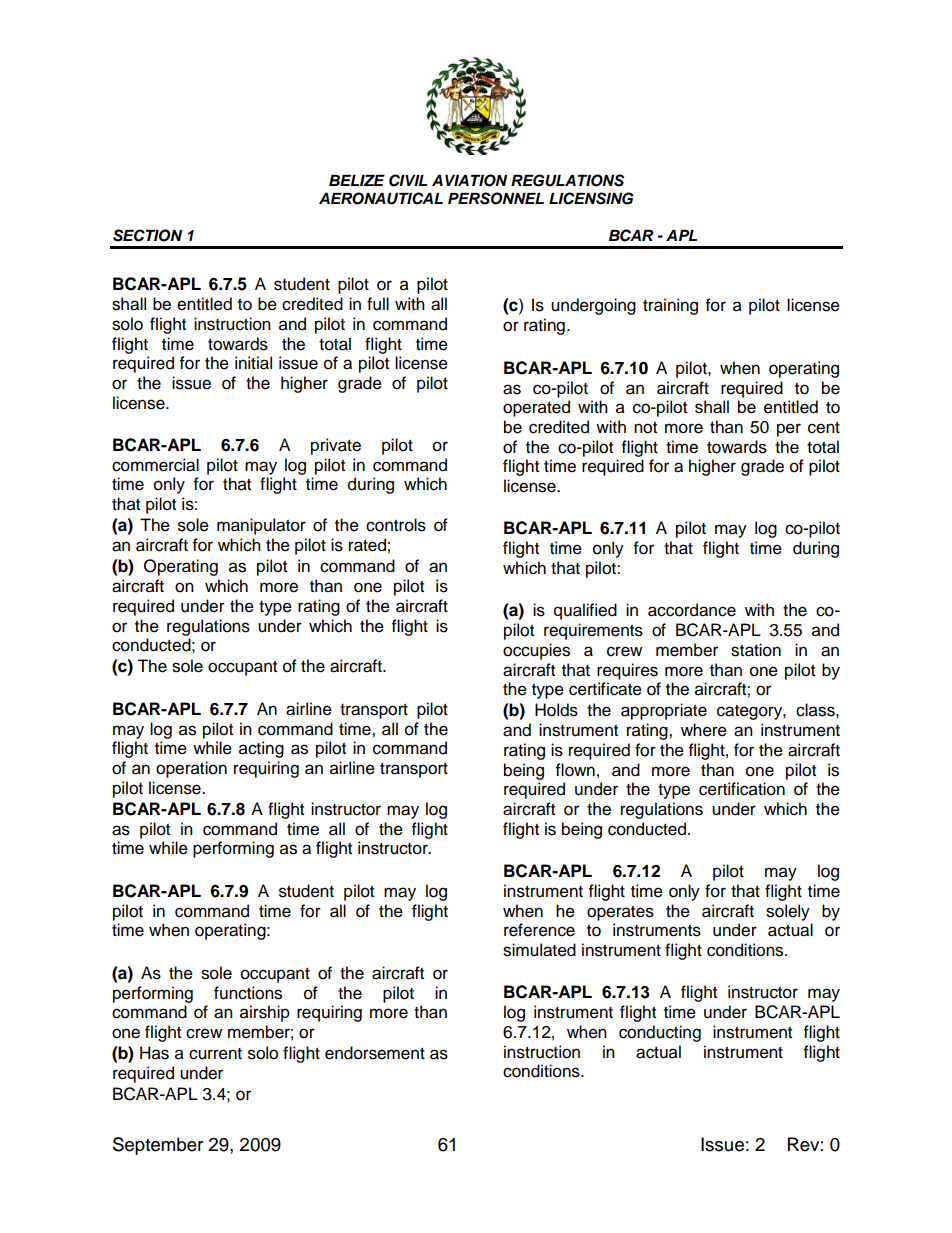  Describe the element at coordinates (539, 930) in the image. I see `reference` at that location.
